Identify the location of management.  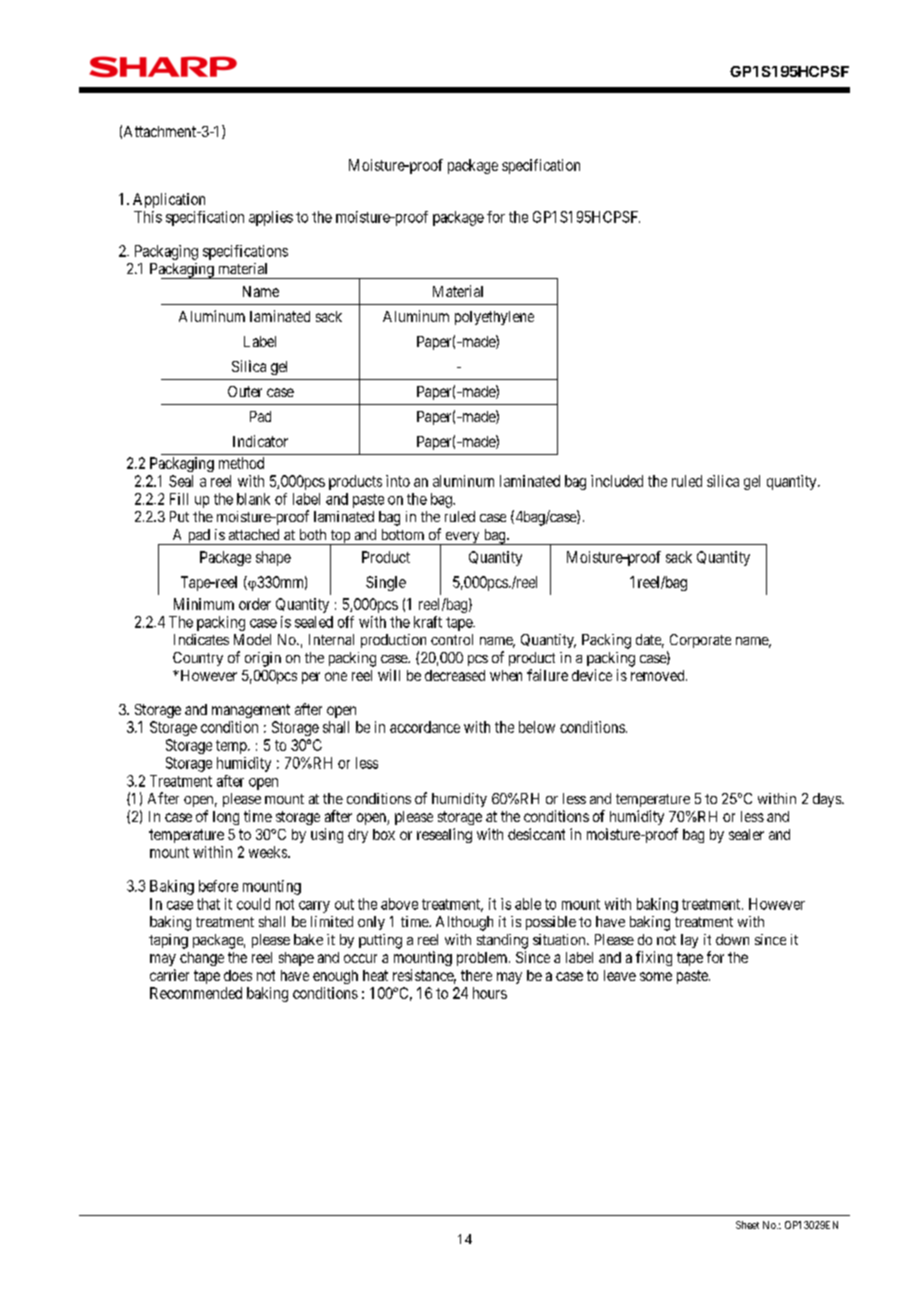
(251, 711).
